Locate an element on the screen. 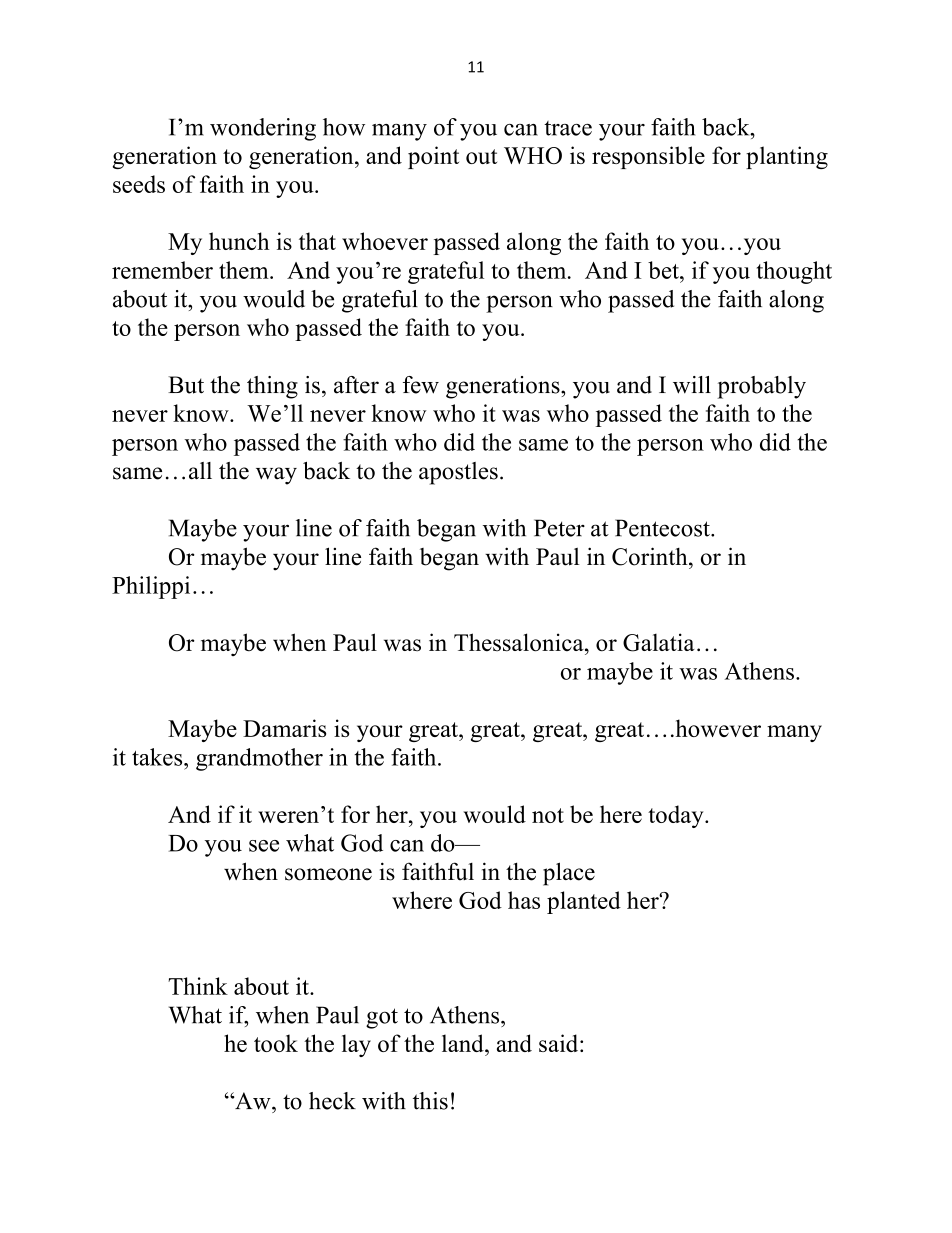  took is located at coordinates (276, 1043).
